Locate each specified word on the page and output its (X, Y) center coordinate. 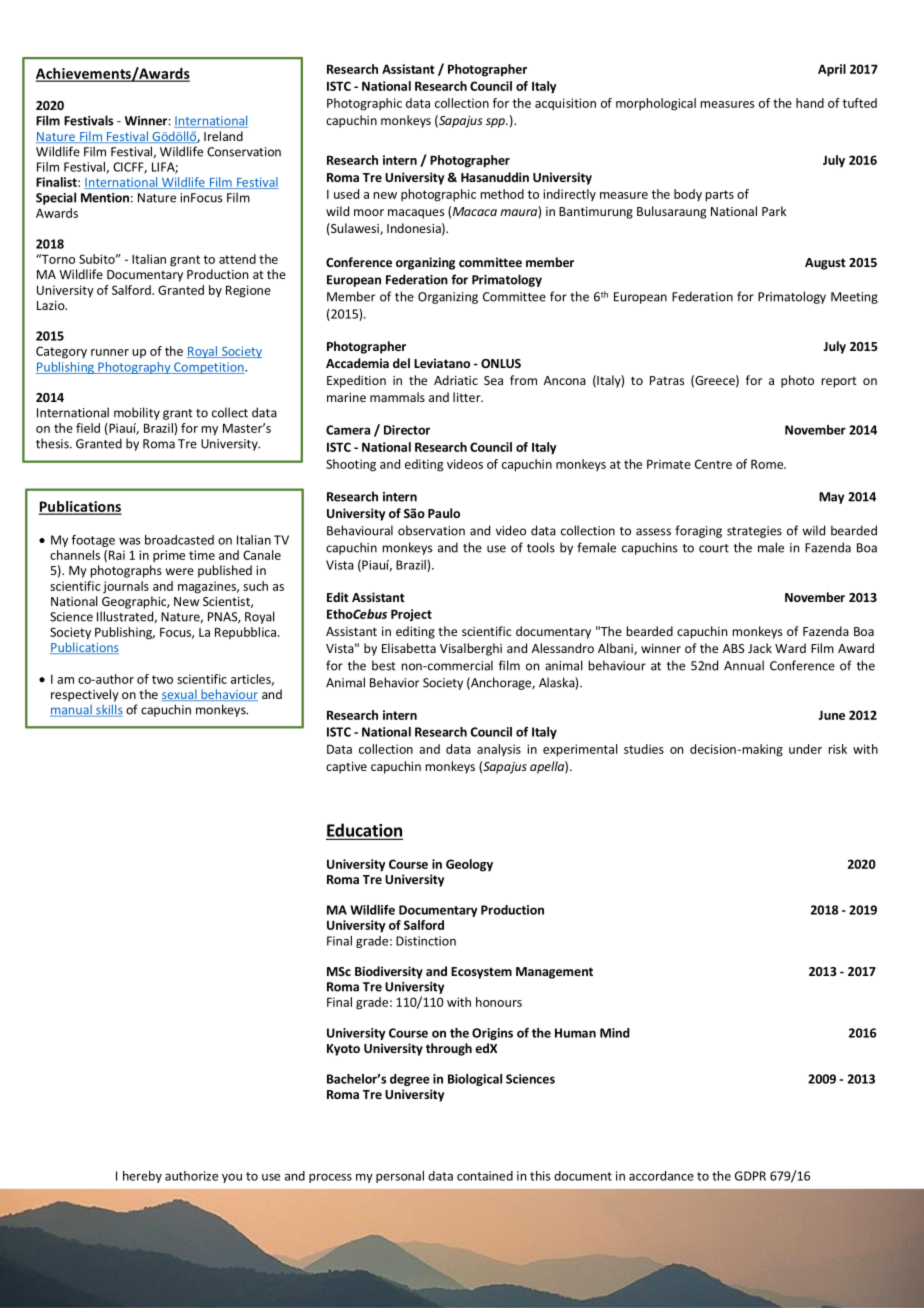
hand (810, 103)
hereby (142, 1177)
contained (485, 1176)
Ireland (223, 136)
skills (108, 710)
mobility (137, 413)
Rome (768, 464)
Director (407, 430)
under (805, 749)
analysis (499, 750)
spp (496, 123)
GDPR (750, 1176)
